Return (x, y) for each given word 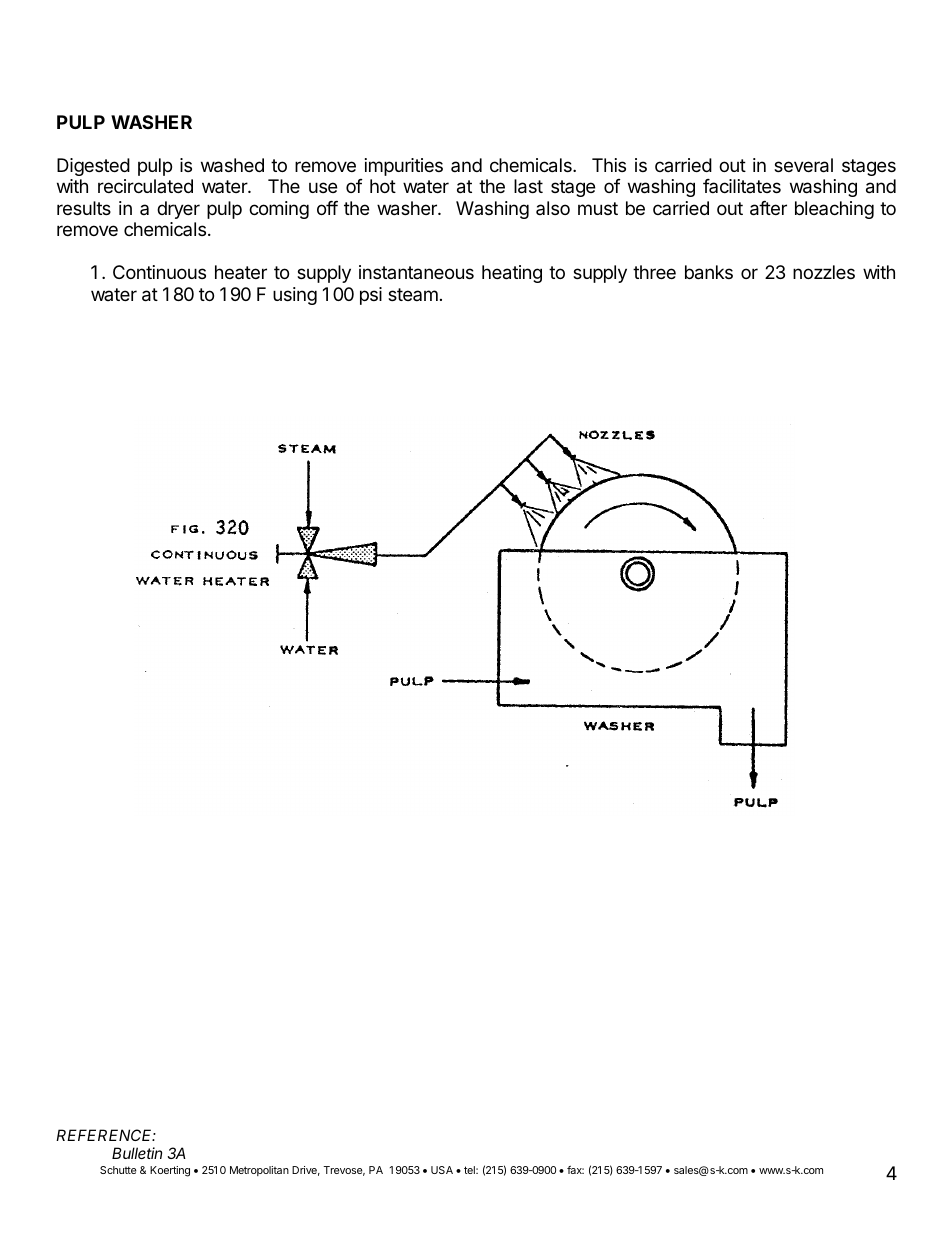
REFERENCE (106, 1135)
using (295, 296)
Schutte (118, 1170)
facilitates (742, 186)
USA (442, 1170)
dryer (178, 210)
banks (709, 272)
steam (413, 294)
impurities (404, 167)
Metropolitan (259, 1171)
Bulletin (137, 1153)
